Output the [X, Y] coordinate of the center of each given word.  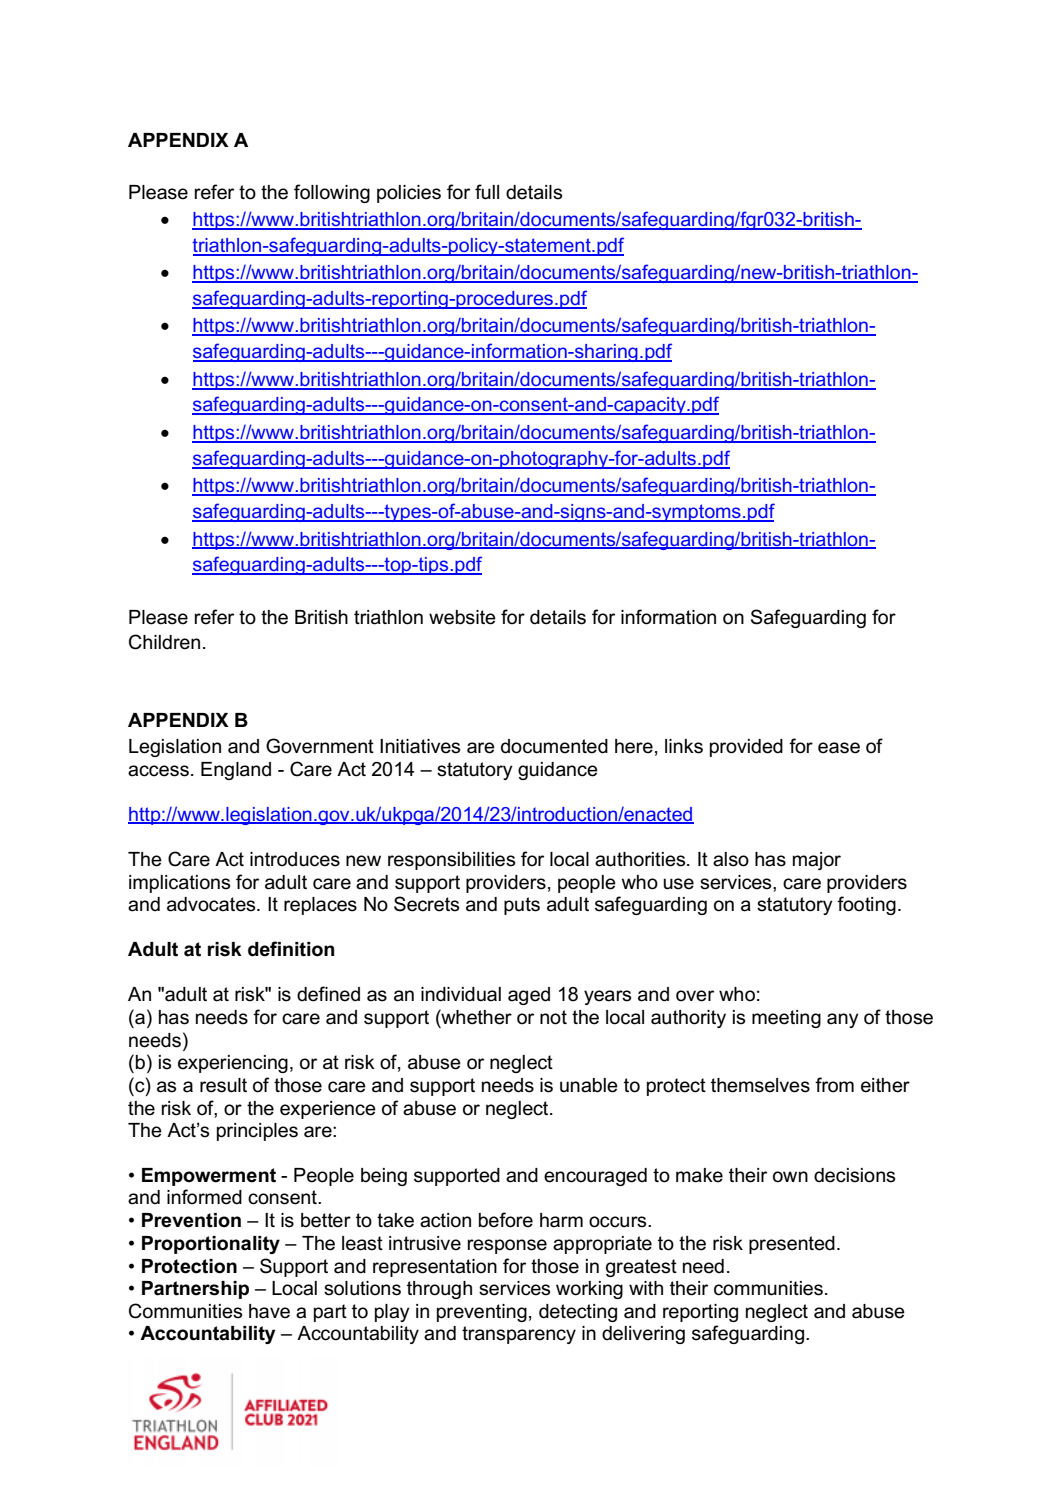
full [487, 192]
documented [554, 746]
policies [409, 194]
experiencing [233, 1064]
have [269, 1311]
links [684, 746]
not [553, 1017]
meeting [786, 1019]
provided [746, 748]
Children [164, 642]
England [236, 771]
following [332, 193]
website [462, 617]
